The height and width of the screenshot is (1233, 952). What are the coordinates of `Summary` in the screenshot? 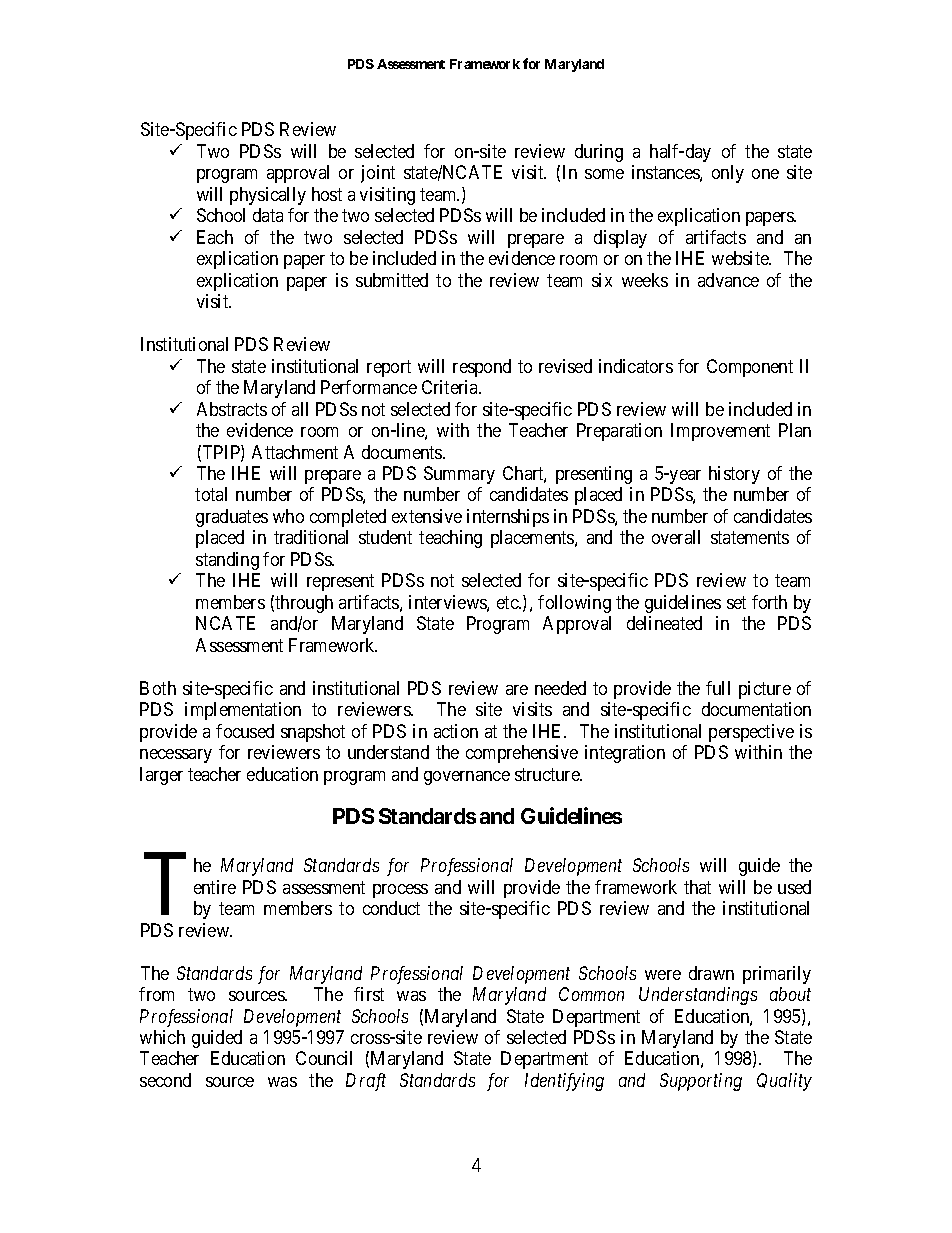 It's located at (459, 475).
